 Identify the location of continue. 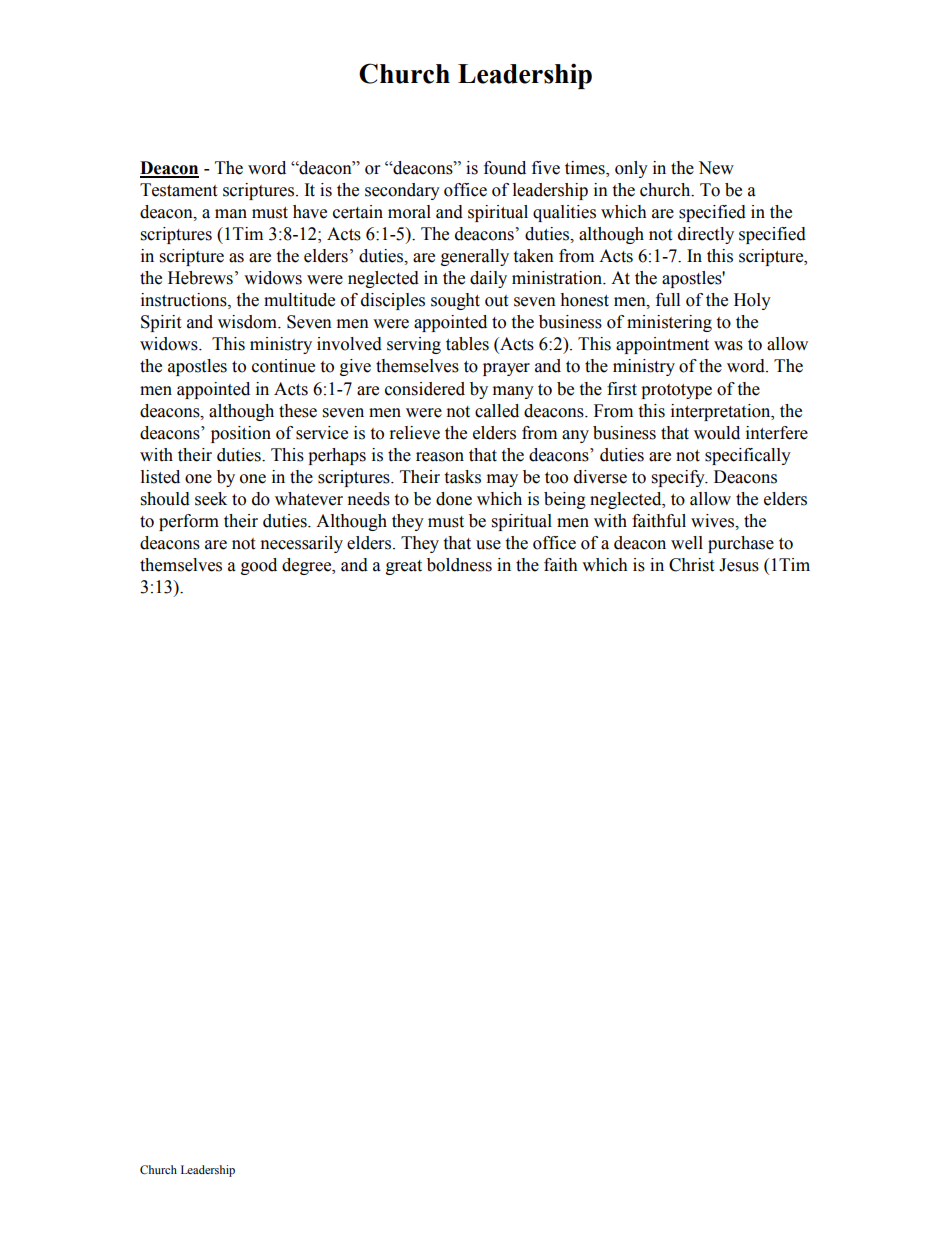
(283, 366).
